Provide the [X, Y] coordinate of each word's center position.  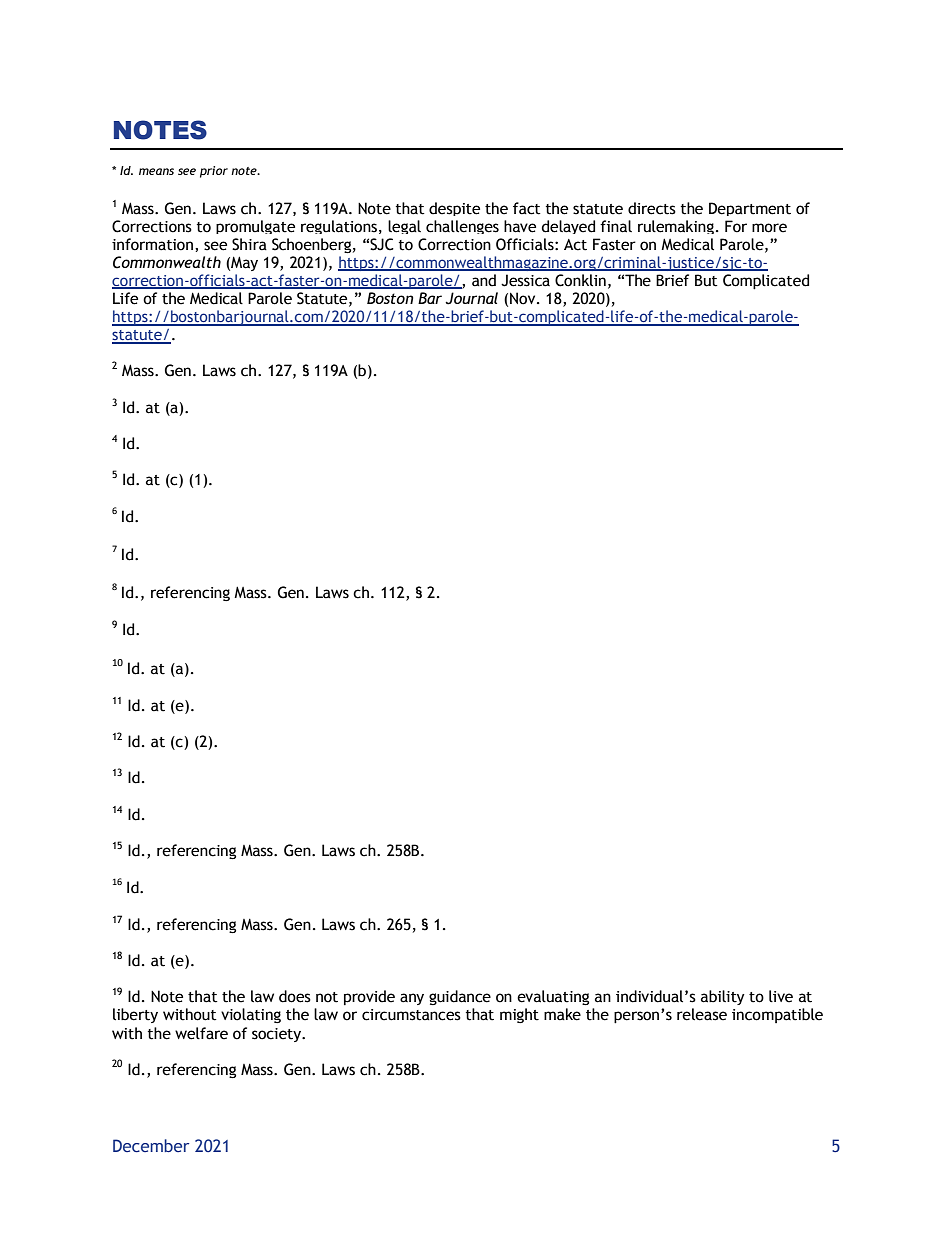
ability [723, 997]
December [151, 1145]
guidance [460, 997]
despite [454, 209]
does [295, 996]
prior [214, 172]
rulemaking [676, 227]
